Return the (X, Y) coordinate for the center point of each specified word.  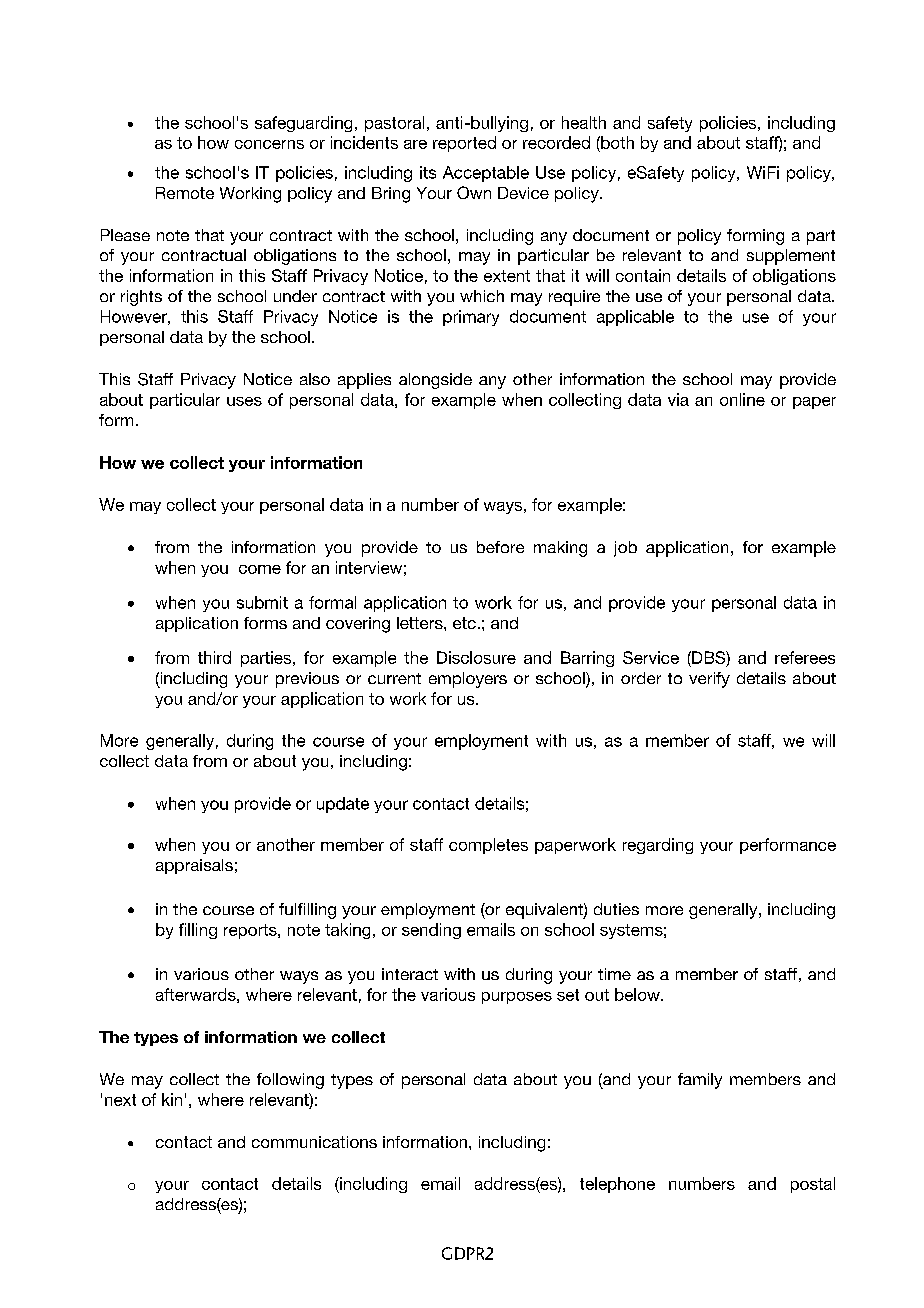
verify (709, 680)
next (120, 1100)
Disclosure (476, 657)
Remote (185, 193)
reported (464, 144)
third (214, 657)
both (616, 142)
